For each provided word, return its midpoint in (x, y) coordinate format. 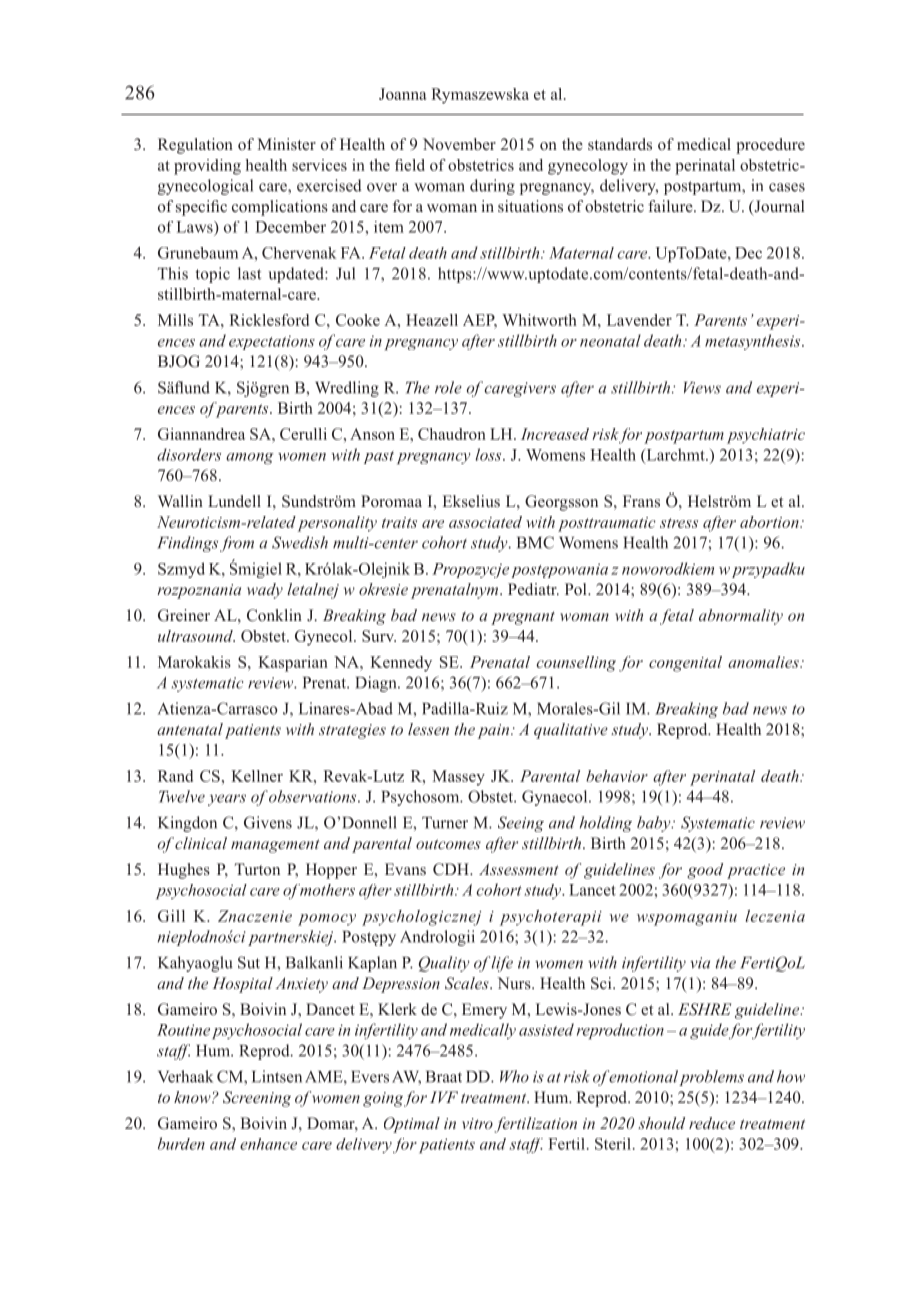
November (459, 144)
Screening (257, 1099)
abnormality (741, 617)
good (705, 871)
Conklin (274, 615)
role (448, 387)
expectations (272, 342)
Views (702, 388)
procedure (770, 146)
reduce (712, 1123)
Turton (257, 869)
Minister (286, 144)
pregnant (523, 618)
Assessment (519, 869)
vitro (477, 1123)
